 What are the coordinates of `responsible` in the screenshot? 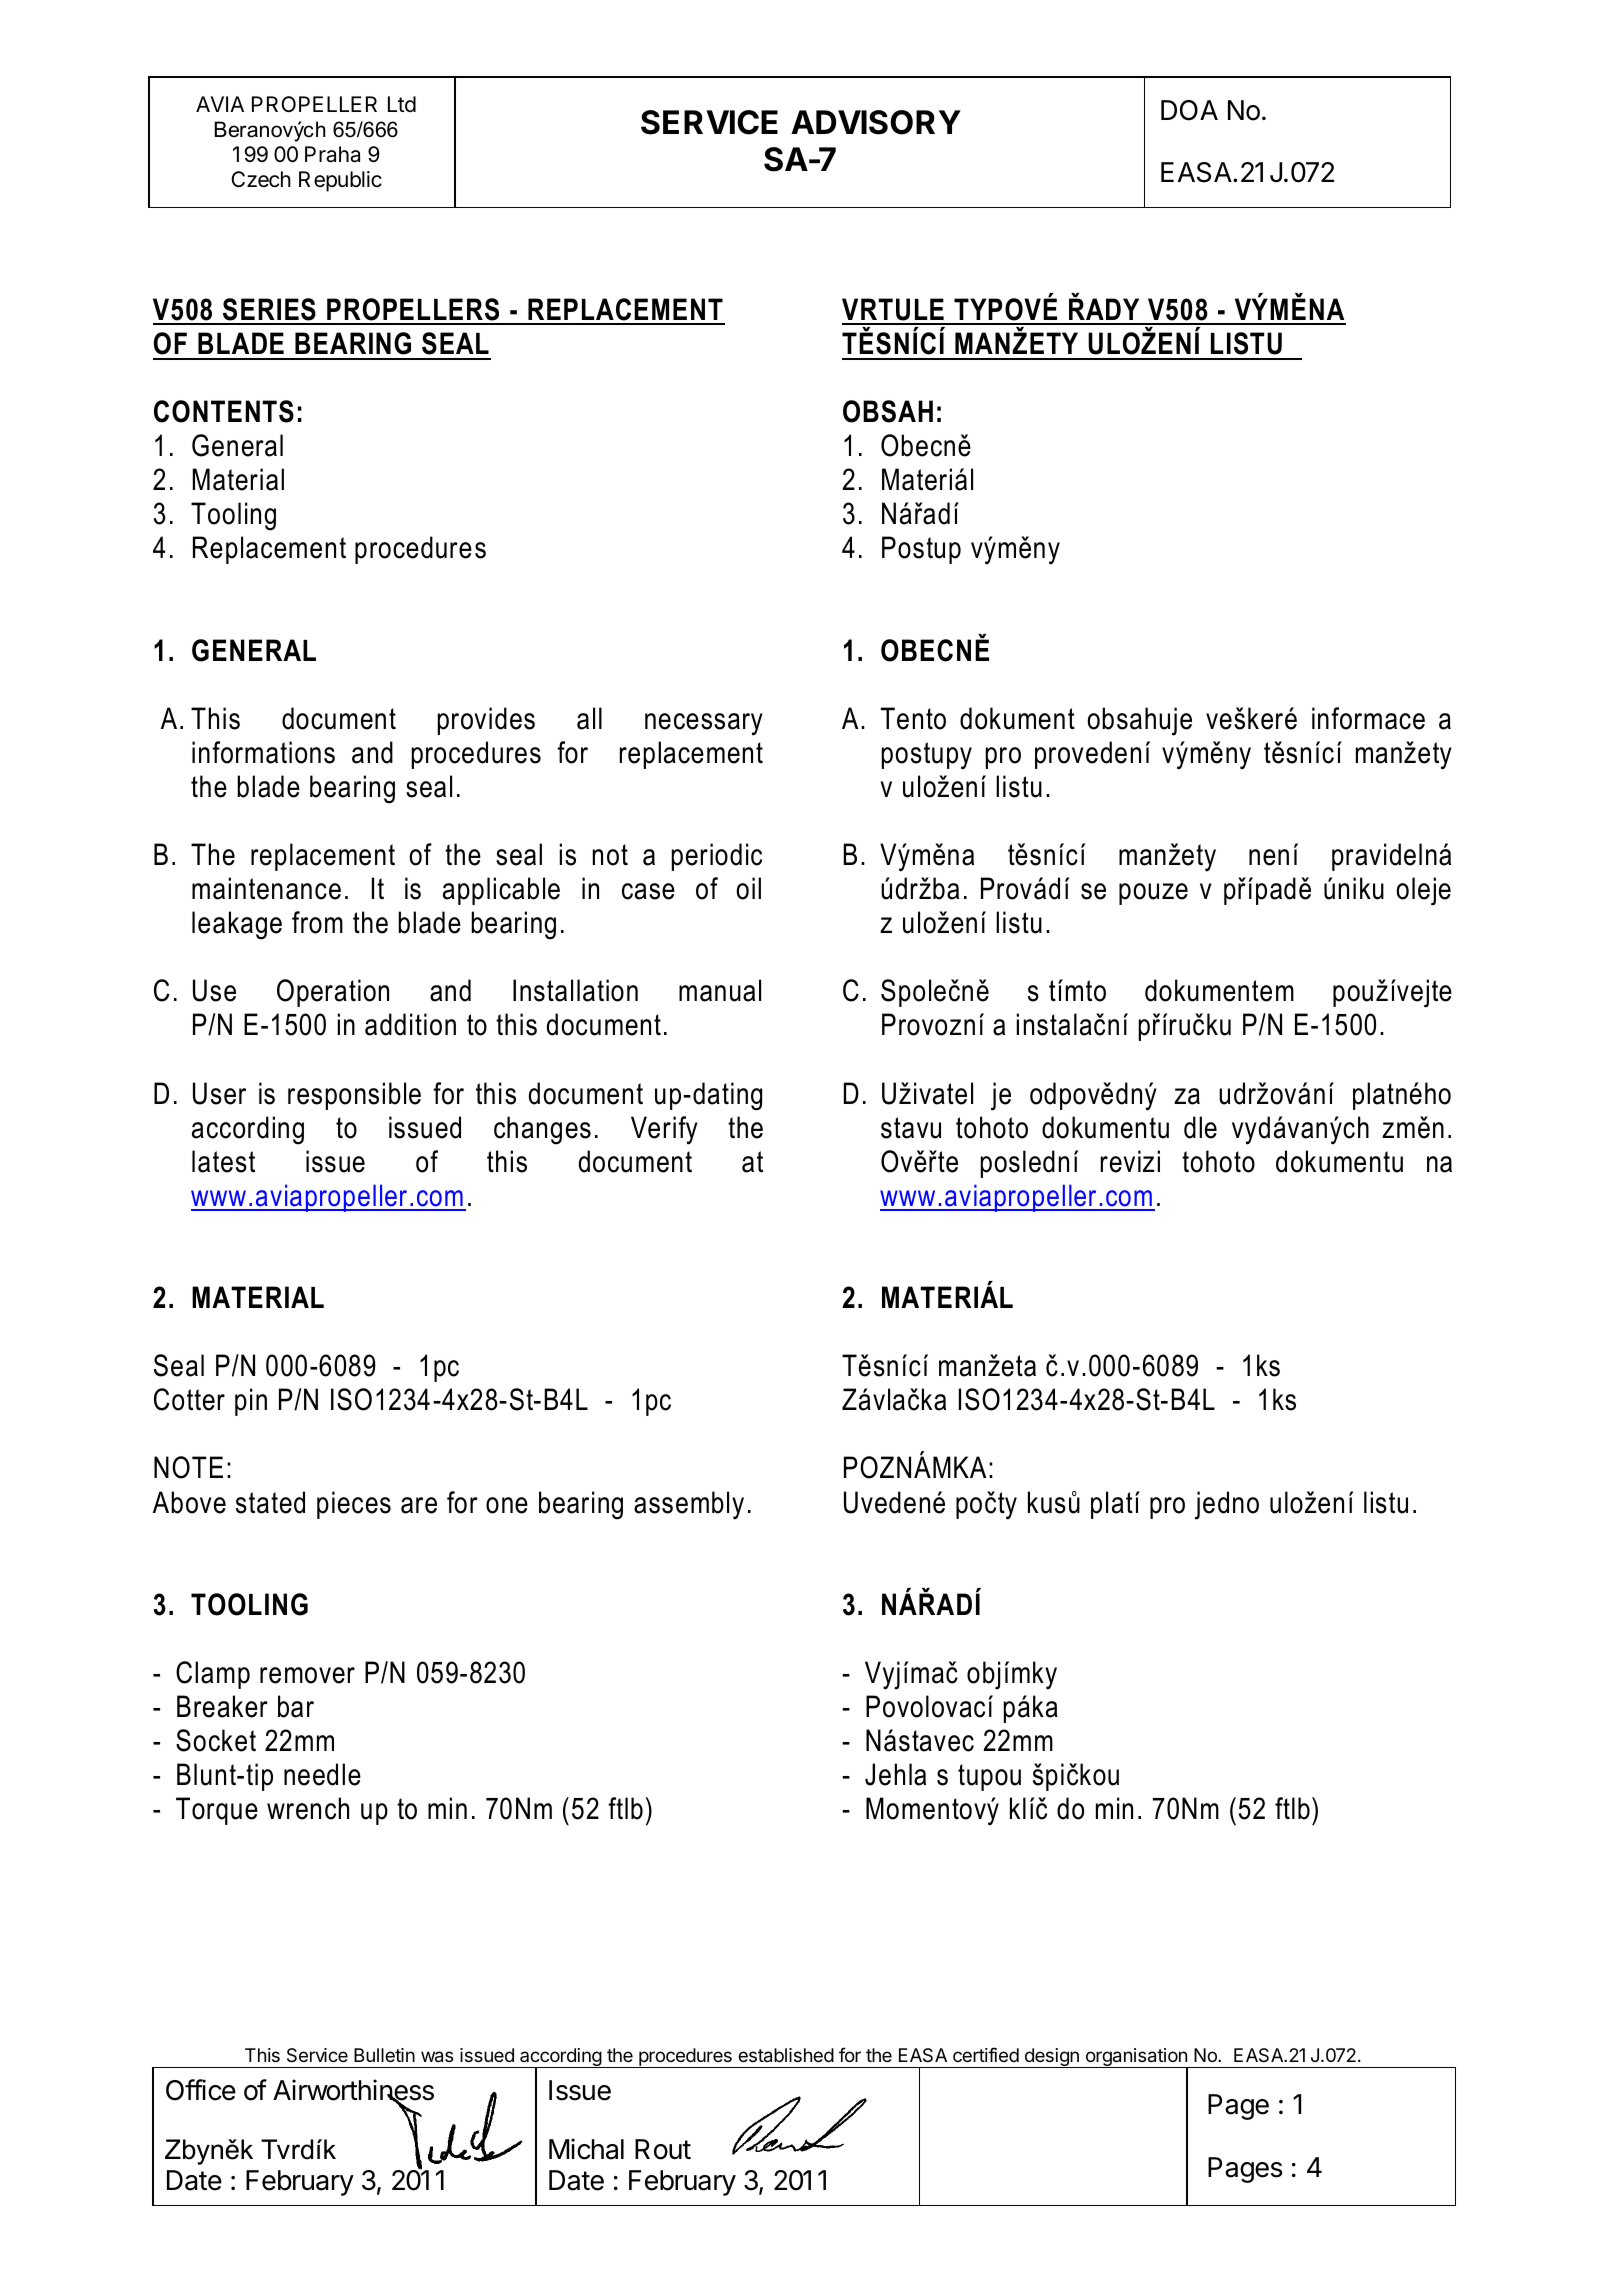 It's located at (354, 1096).
